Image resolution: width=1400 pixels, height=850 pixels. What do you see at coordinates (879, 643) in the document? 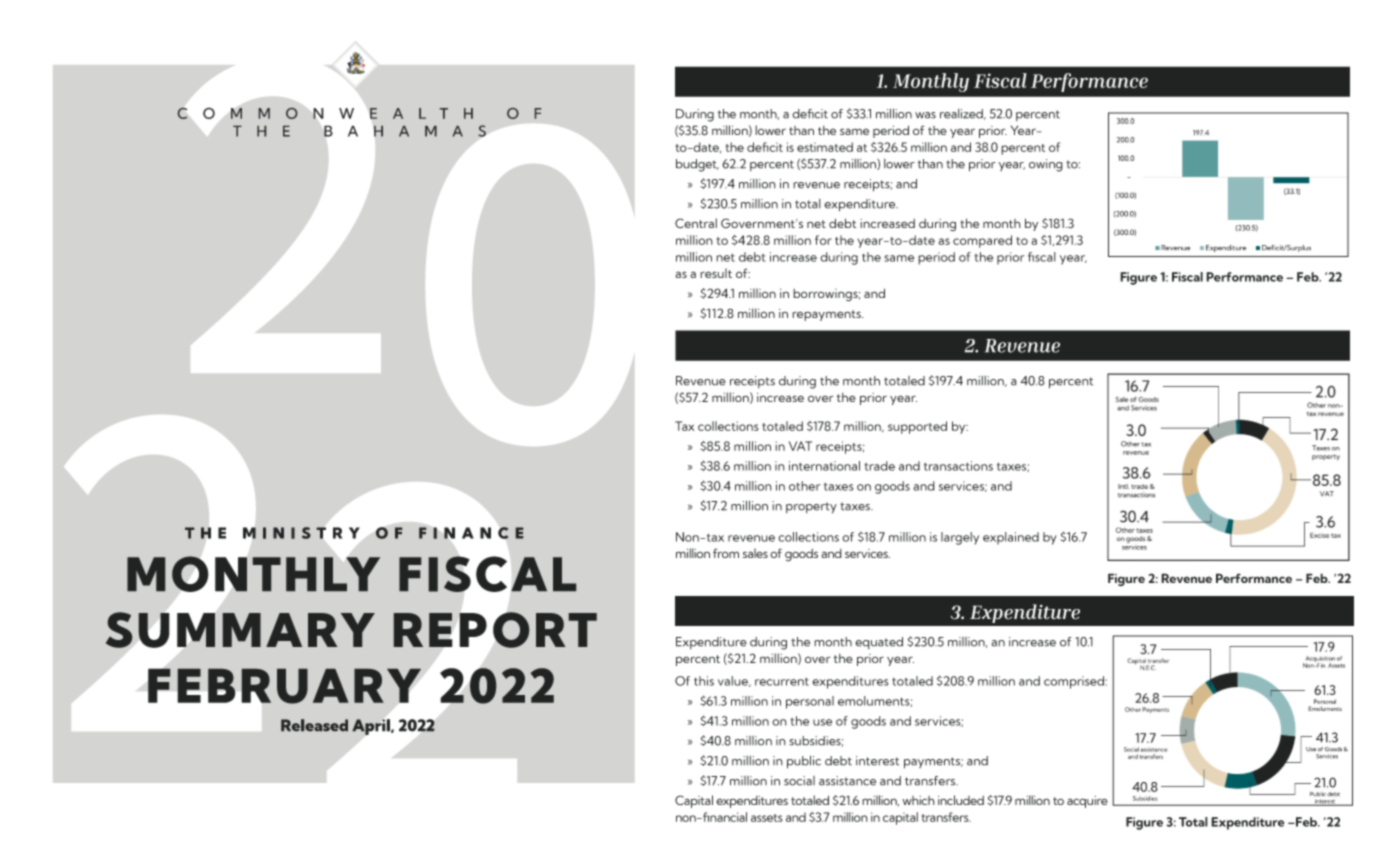
I see `equated` at bounding box center [879, 643].
